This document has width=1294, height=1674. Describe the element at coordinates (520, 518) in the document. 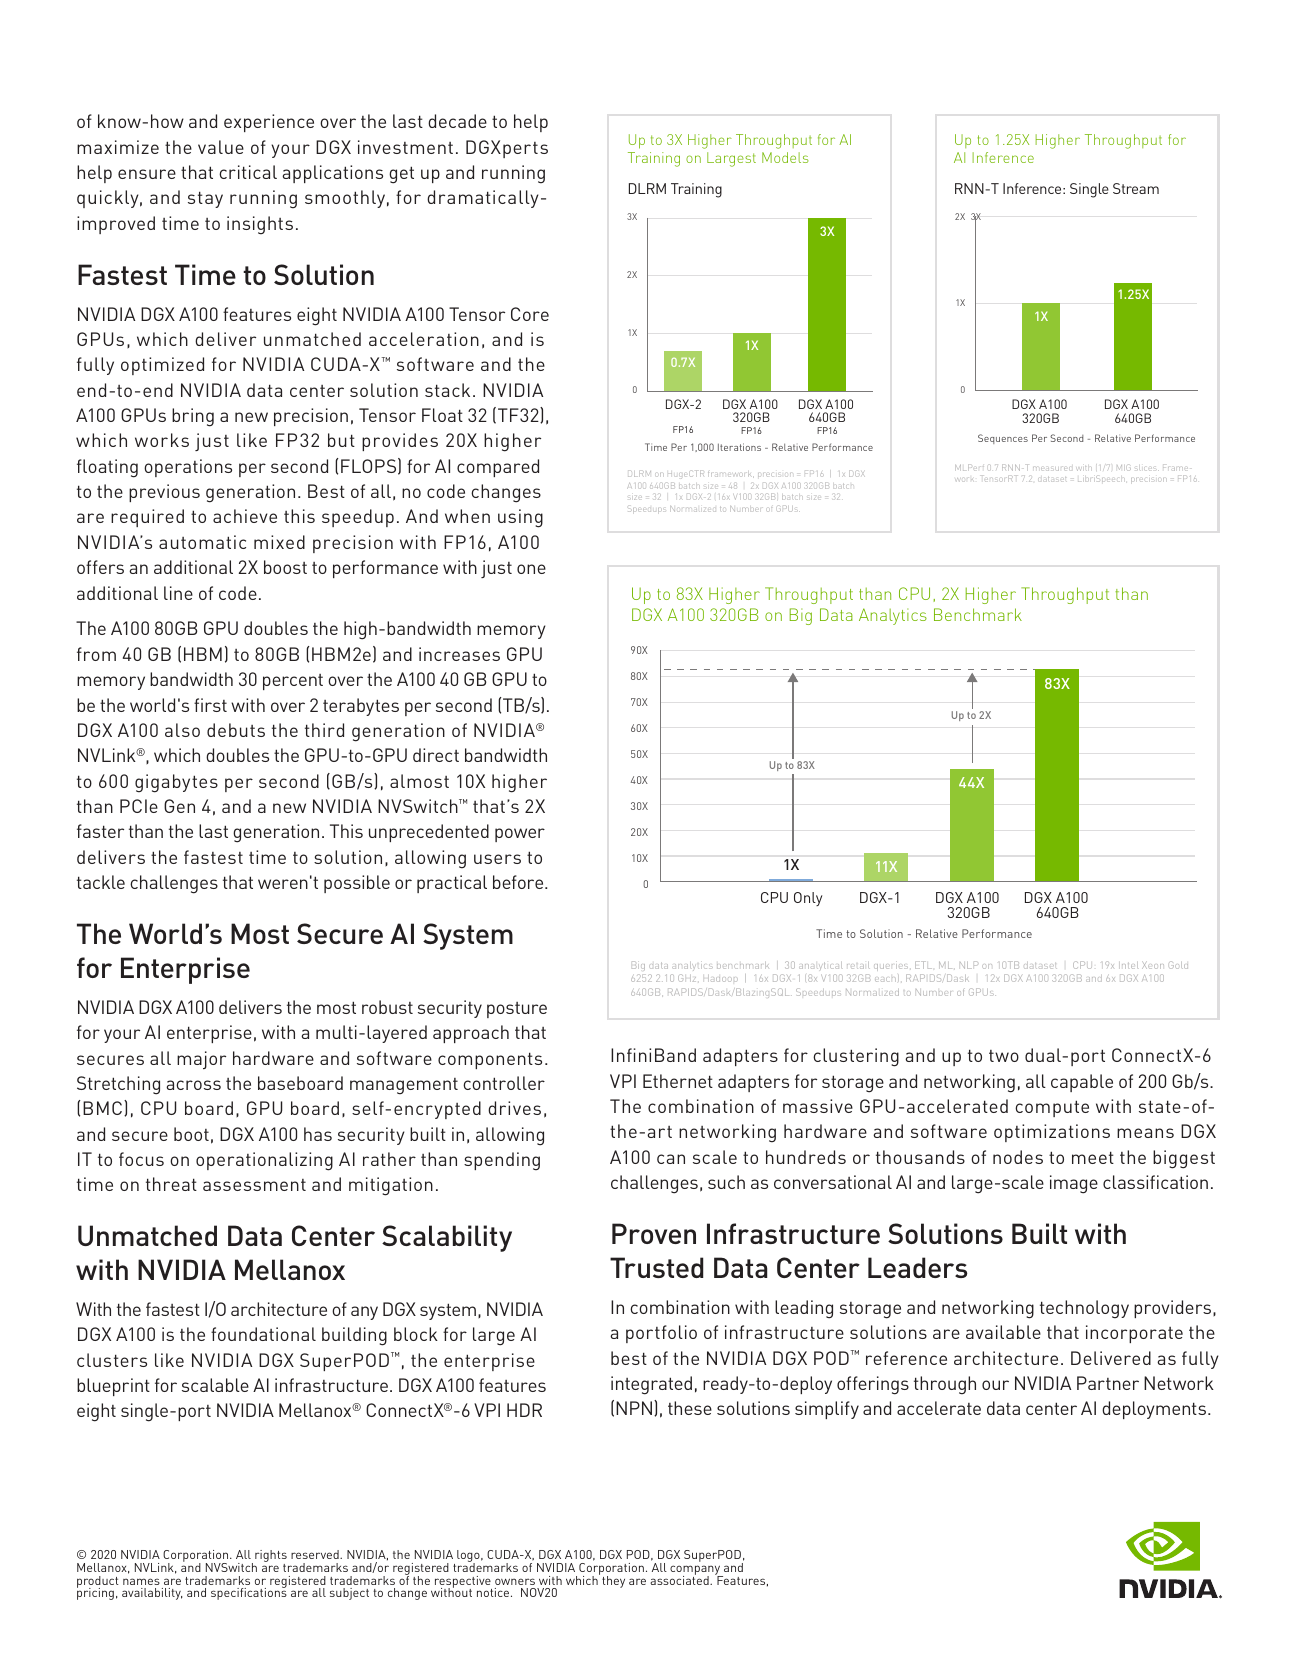

I see `using` at that location.
